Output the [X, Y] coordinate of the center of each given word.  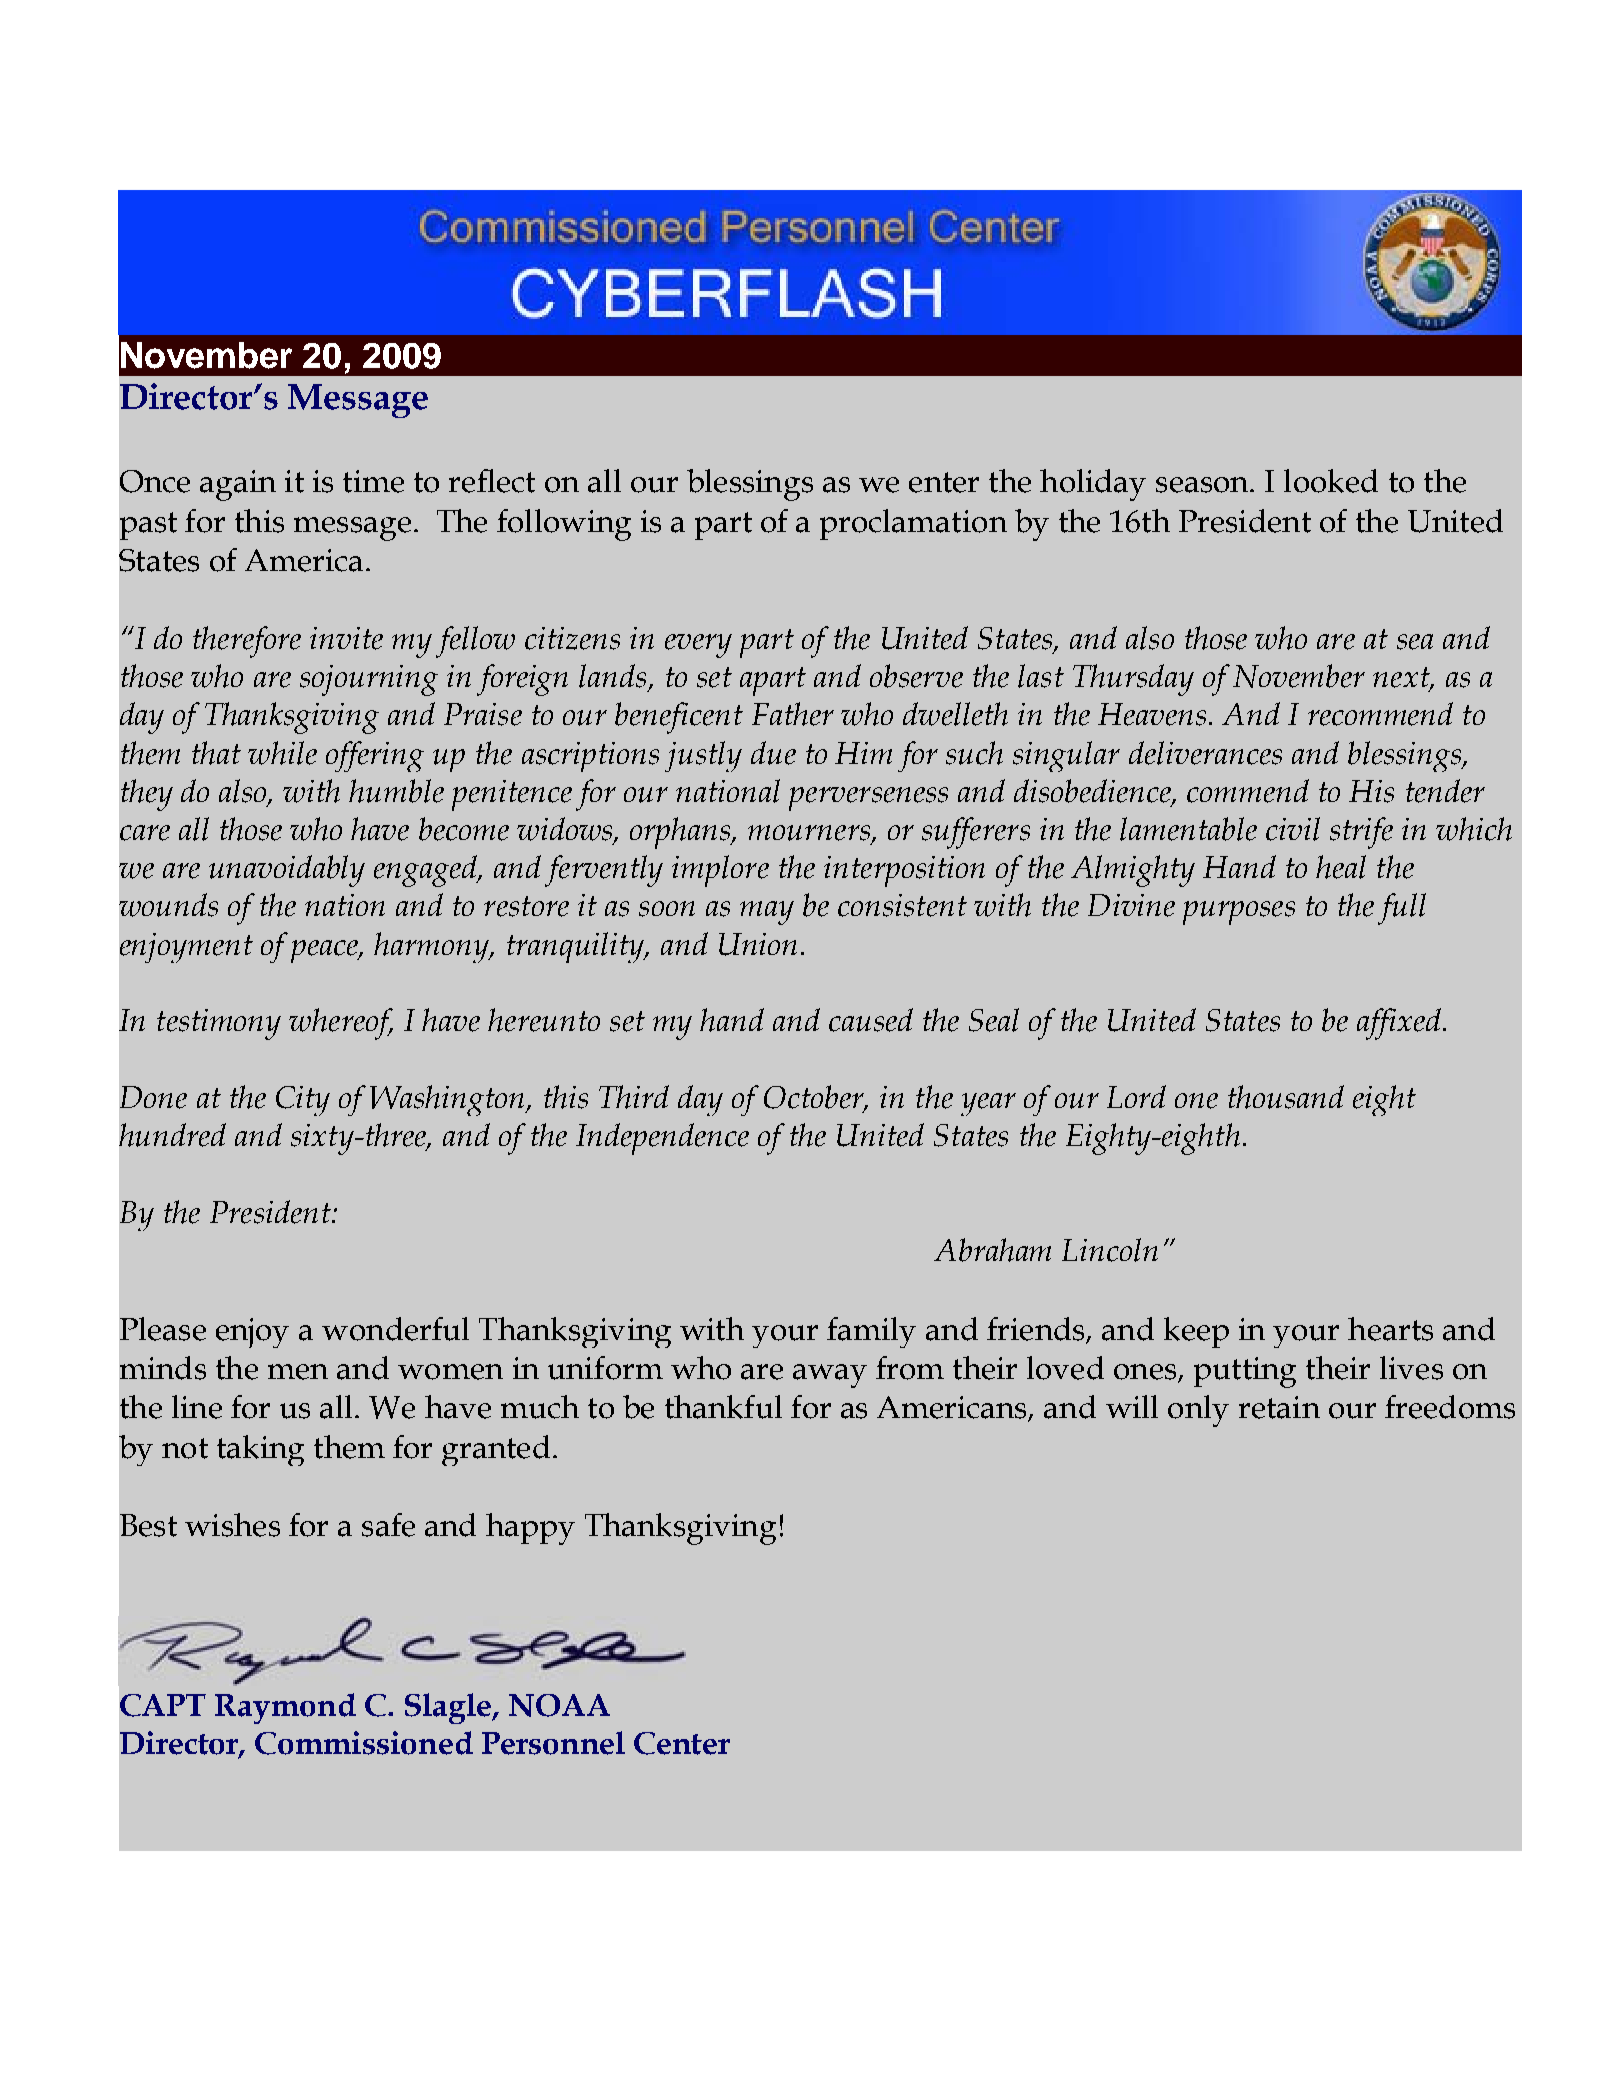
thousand [1286, 1097]
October [815, 1098]
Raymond [285, 1708]
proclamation [913, 524]
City [303, 1101]
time [373, 481]
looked [1331, 481]
